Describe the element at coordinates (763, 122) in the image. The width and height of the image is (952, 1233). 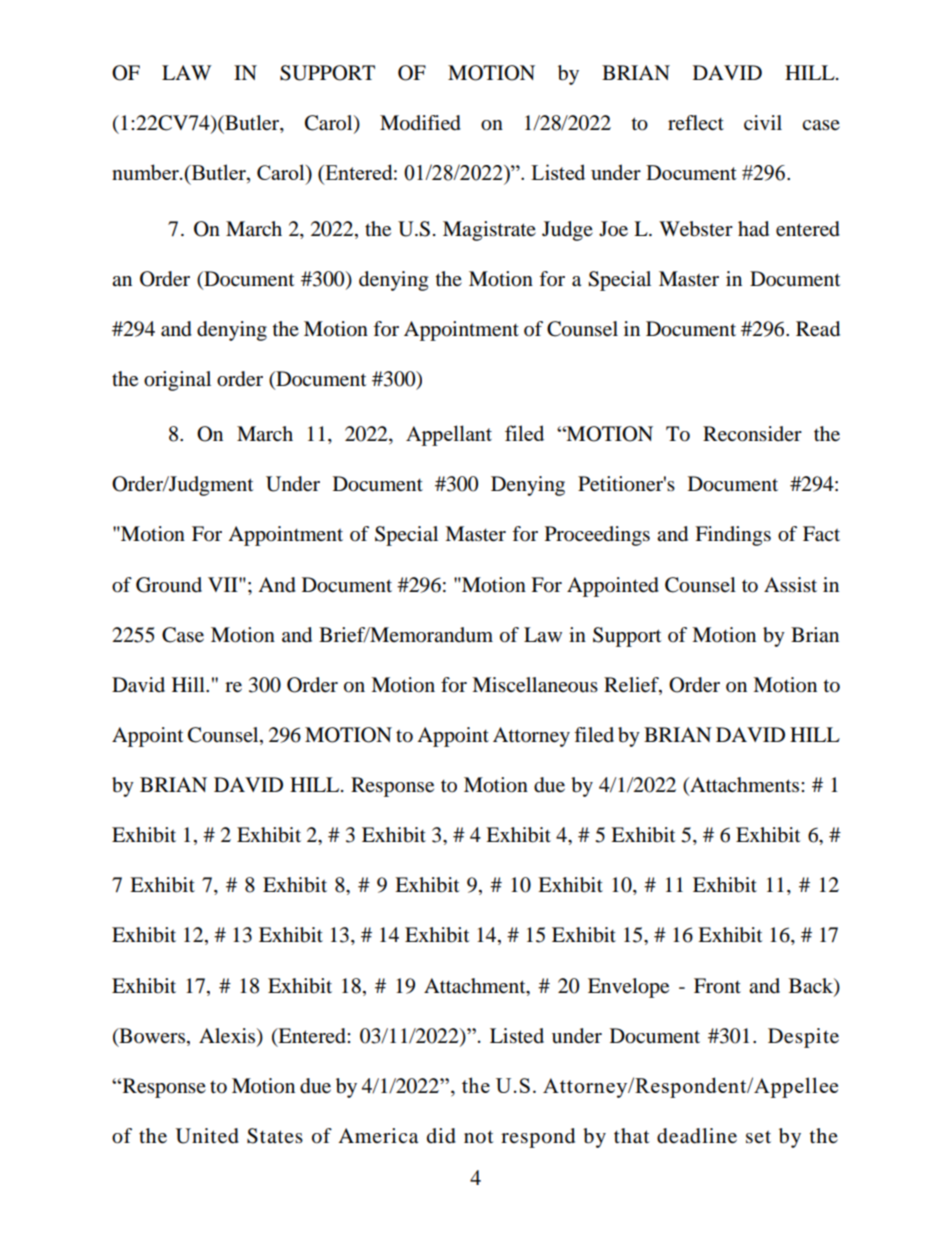
I see `civil` at that location.
